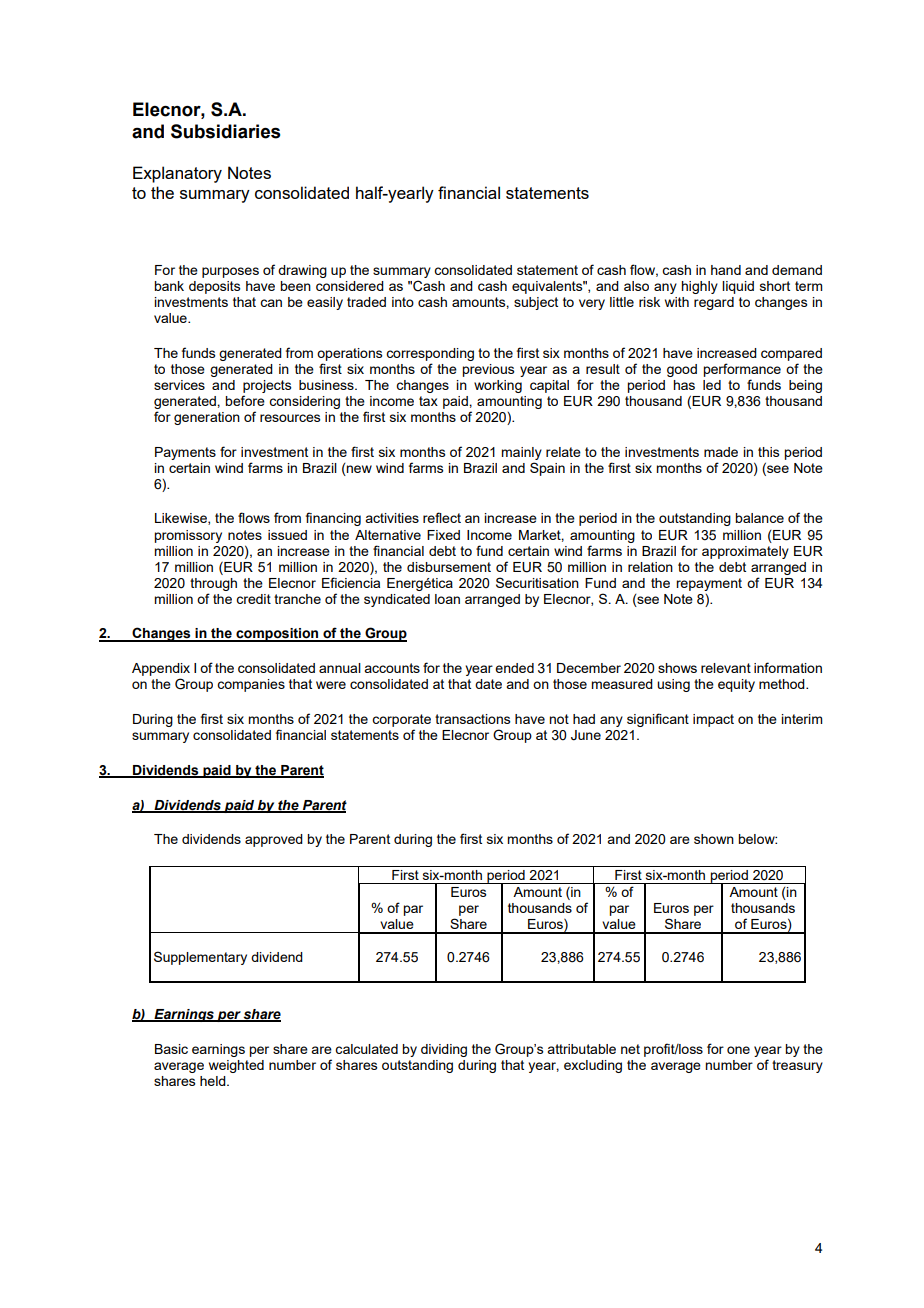 The width and height of the image is (924, 1308). Describe the element at coordinates (712, 385) in the image. I see `led` at that location.
